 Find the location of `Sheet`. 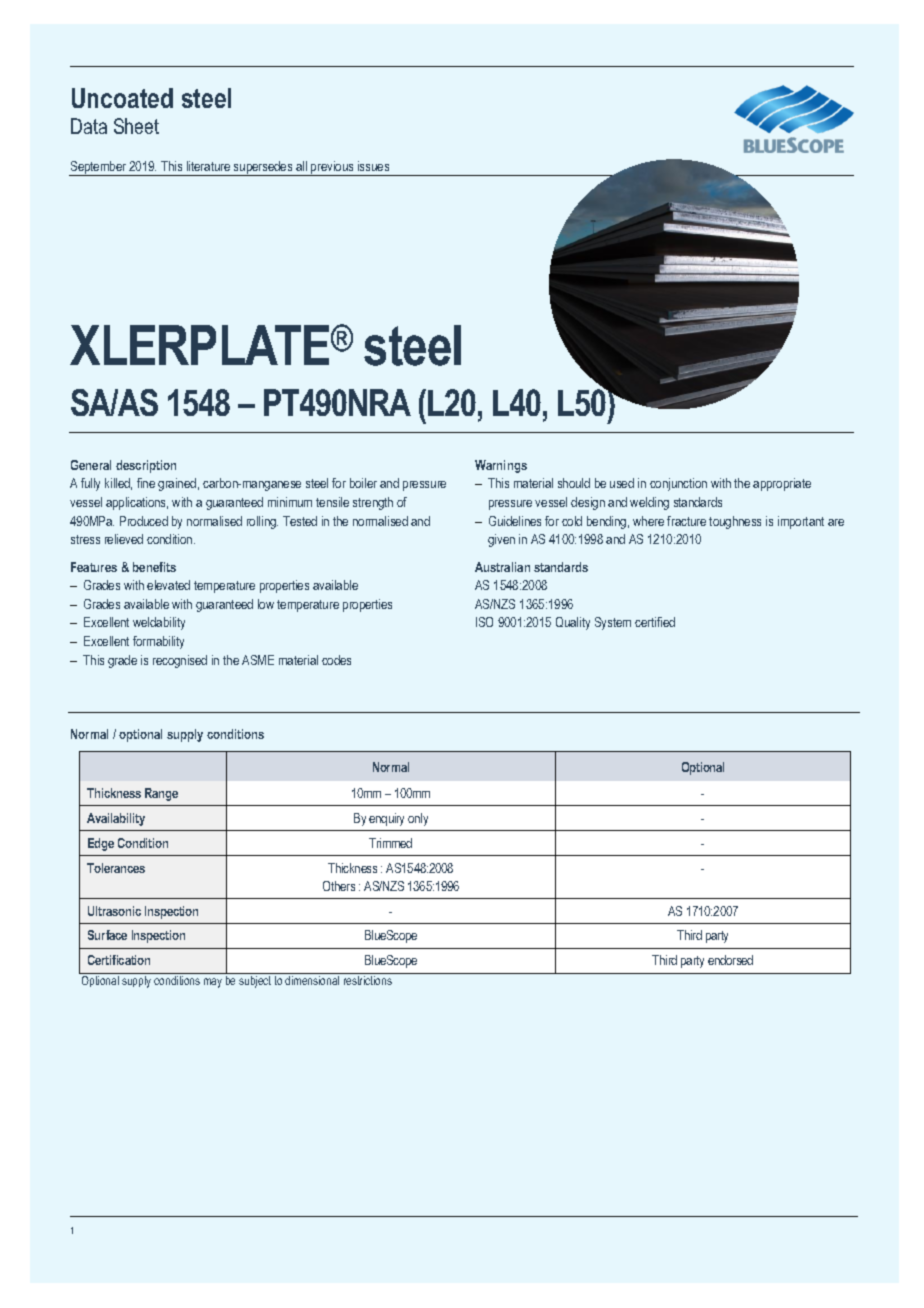

Sheet is located at coordinates (136, 126).
